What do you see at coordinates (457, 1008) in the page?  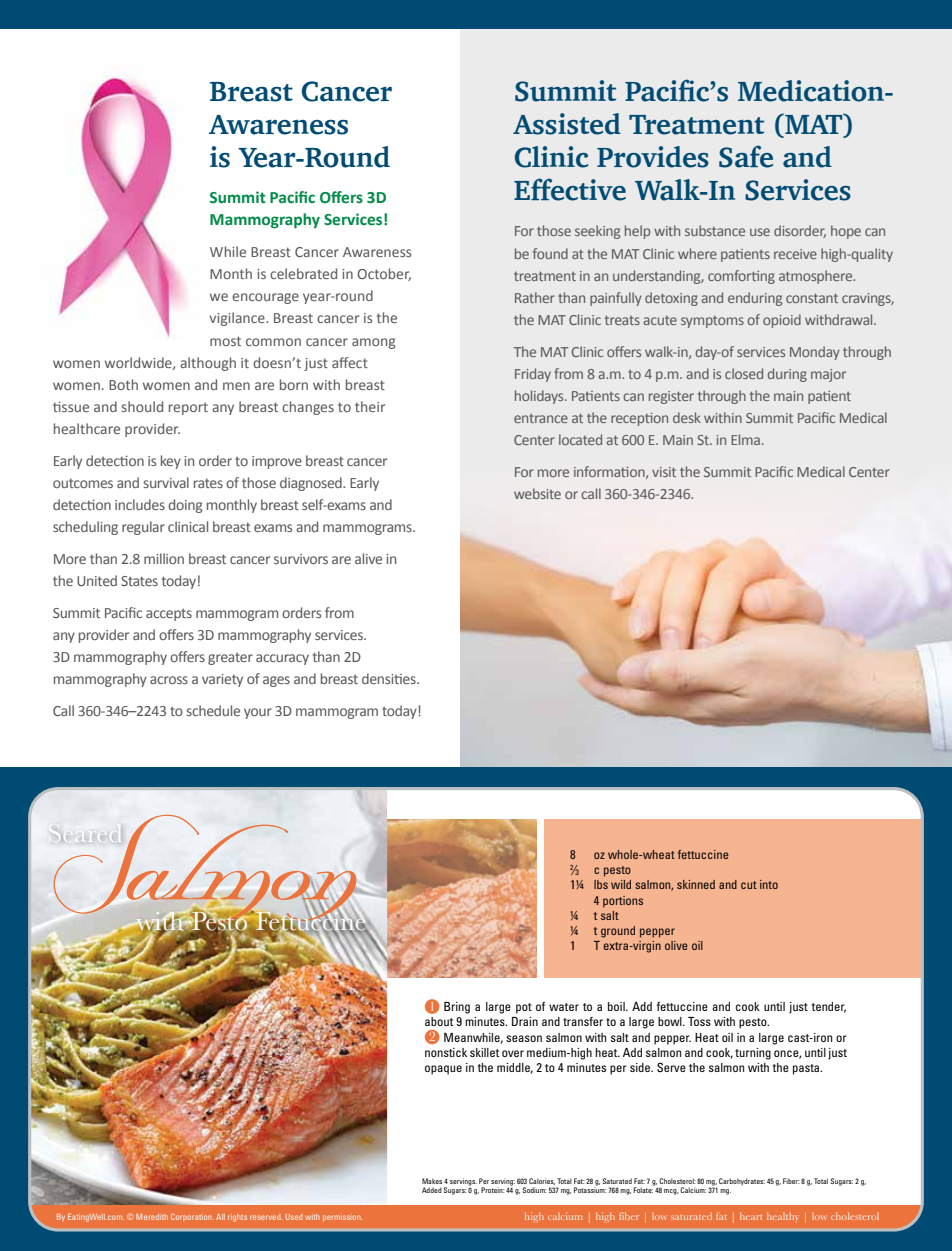 I see `Bring` at bounding box center [457, 1008].
